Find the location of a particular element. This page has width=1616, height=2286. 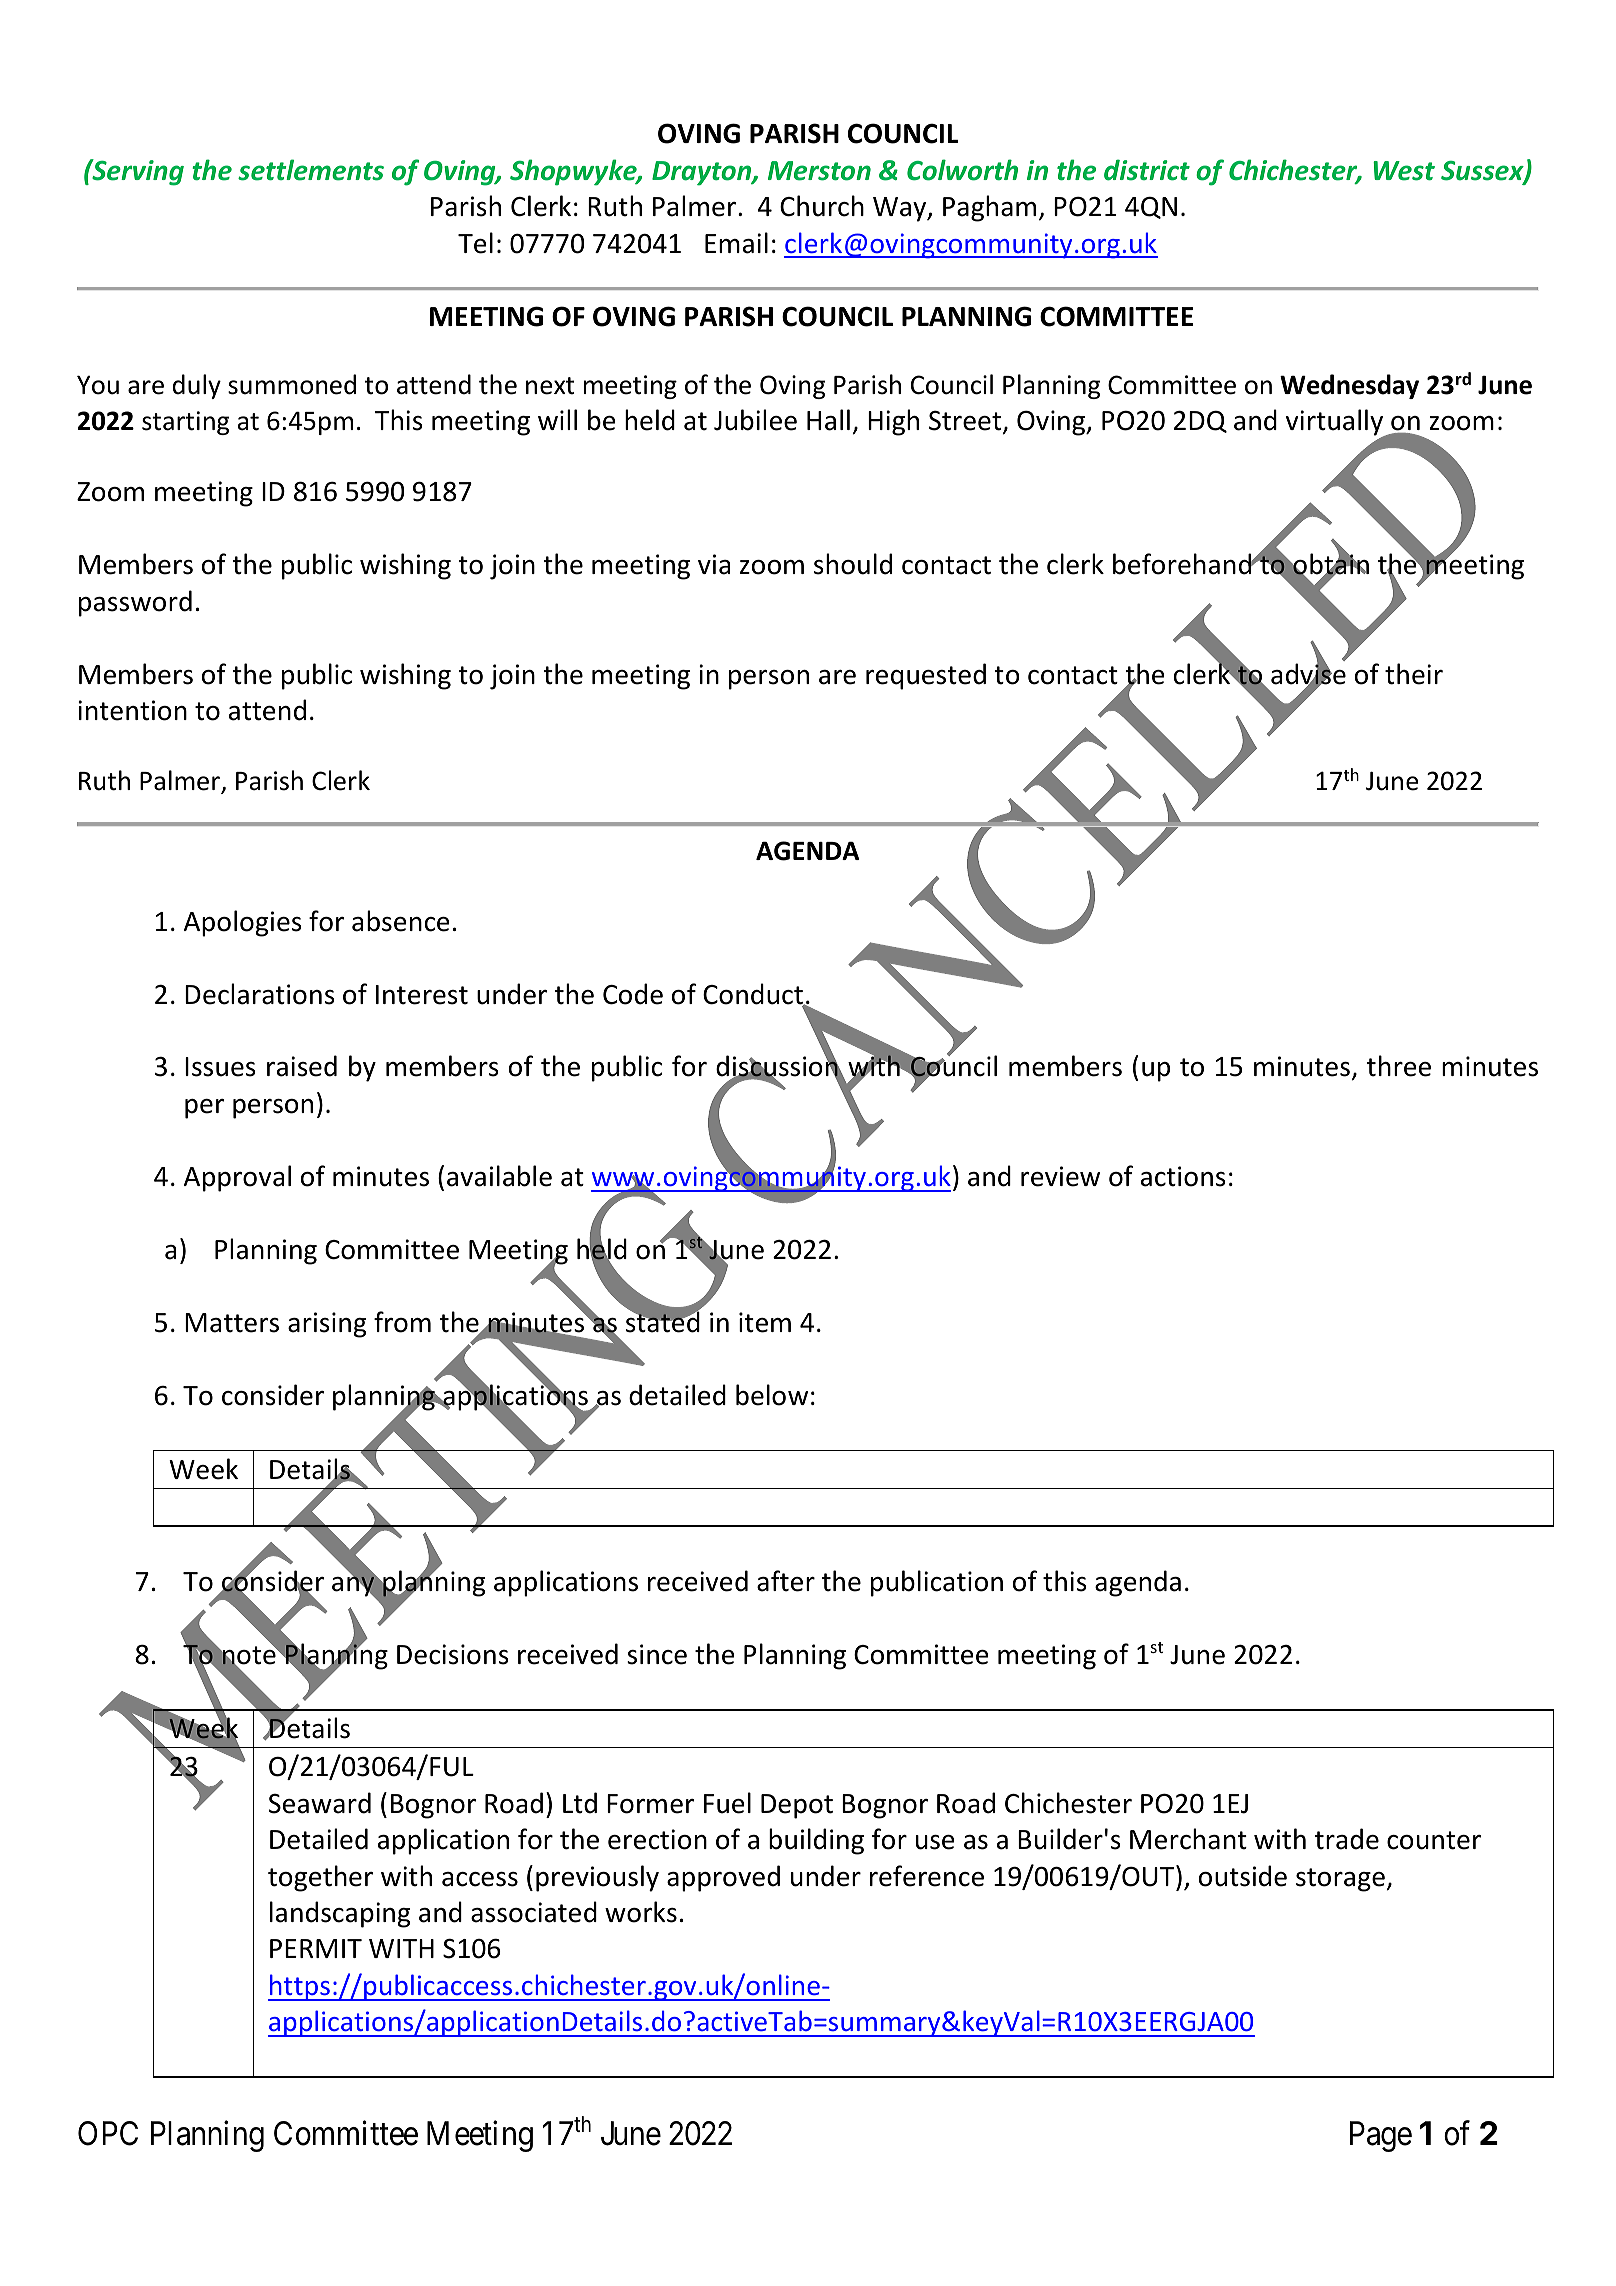

district is located at coordinates (1147, 170).
